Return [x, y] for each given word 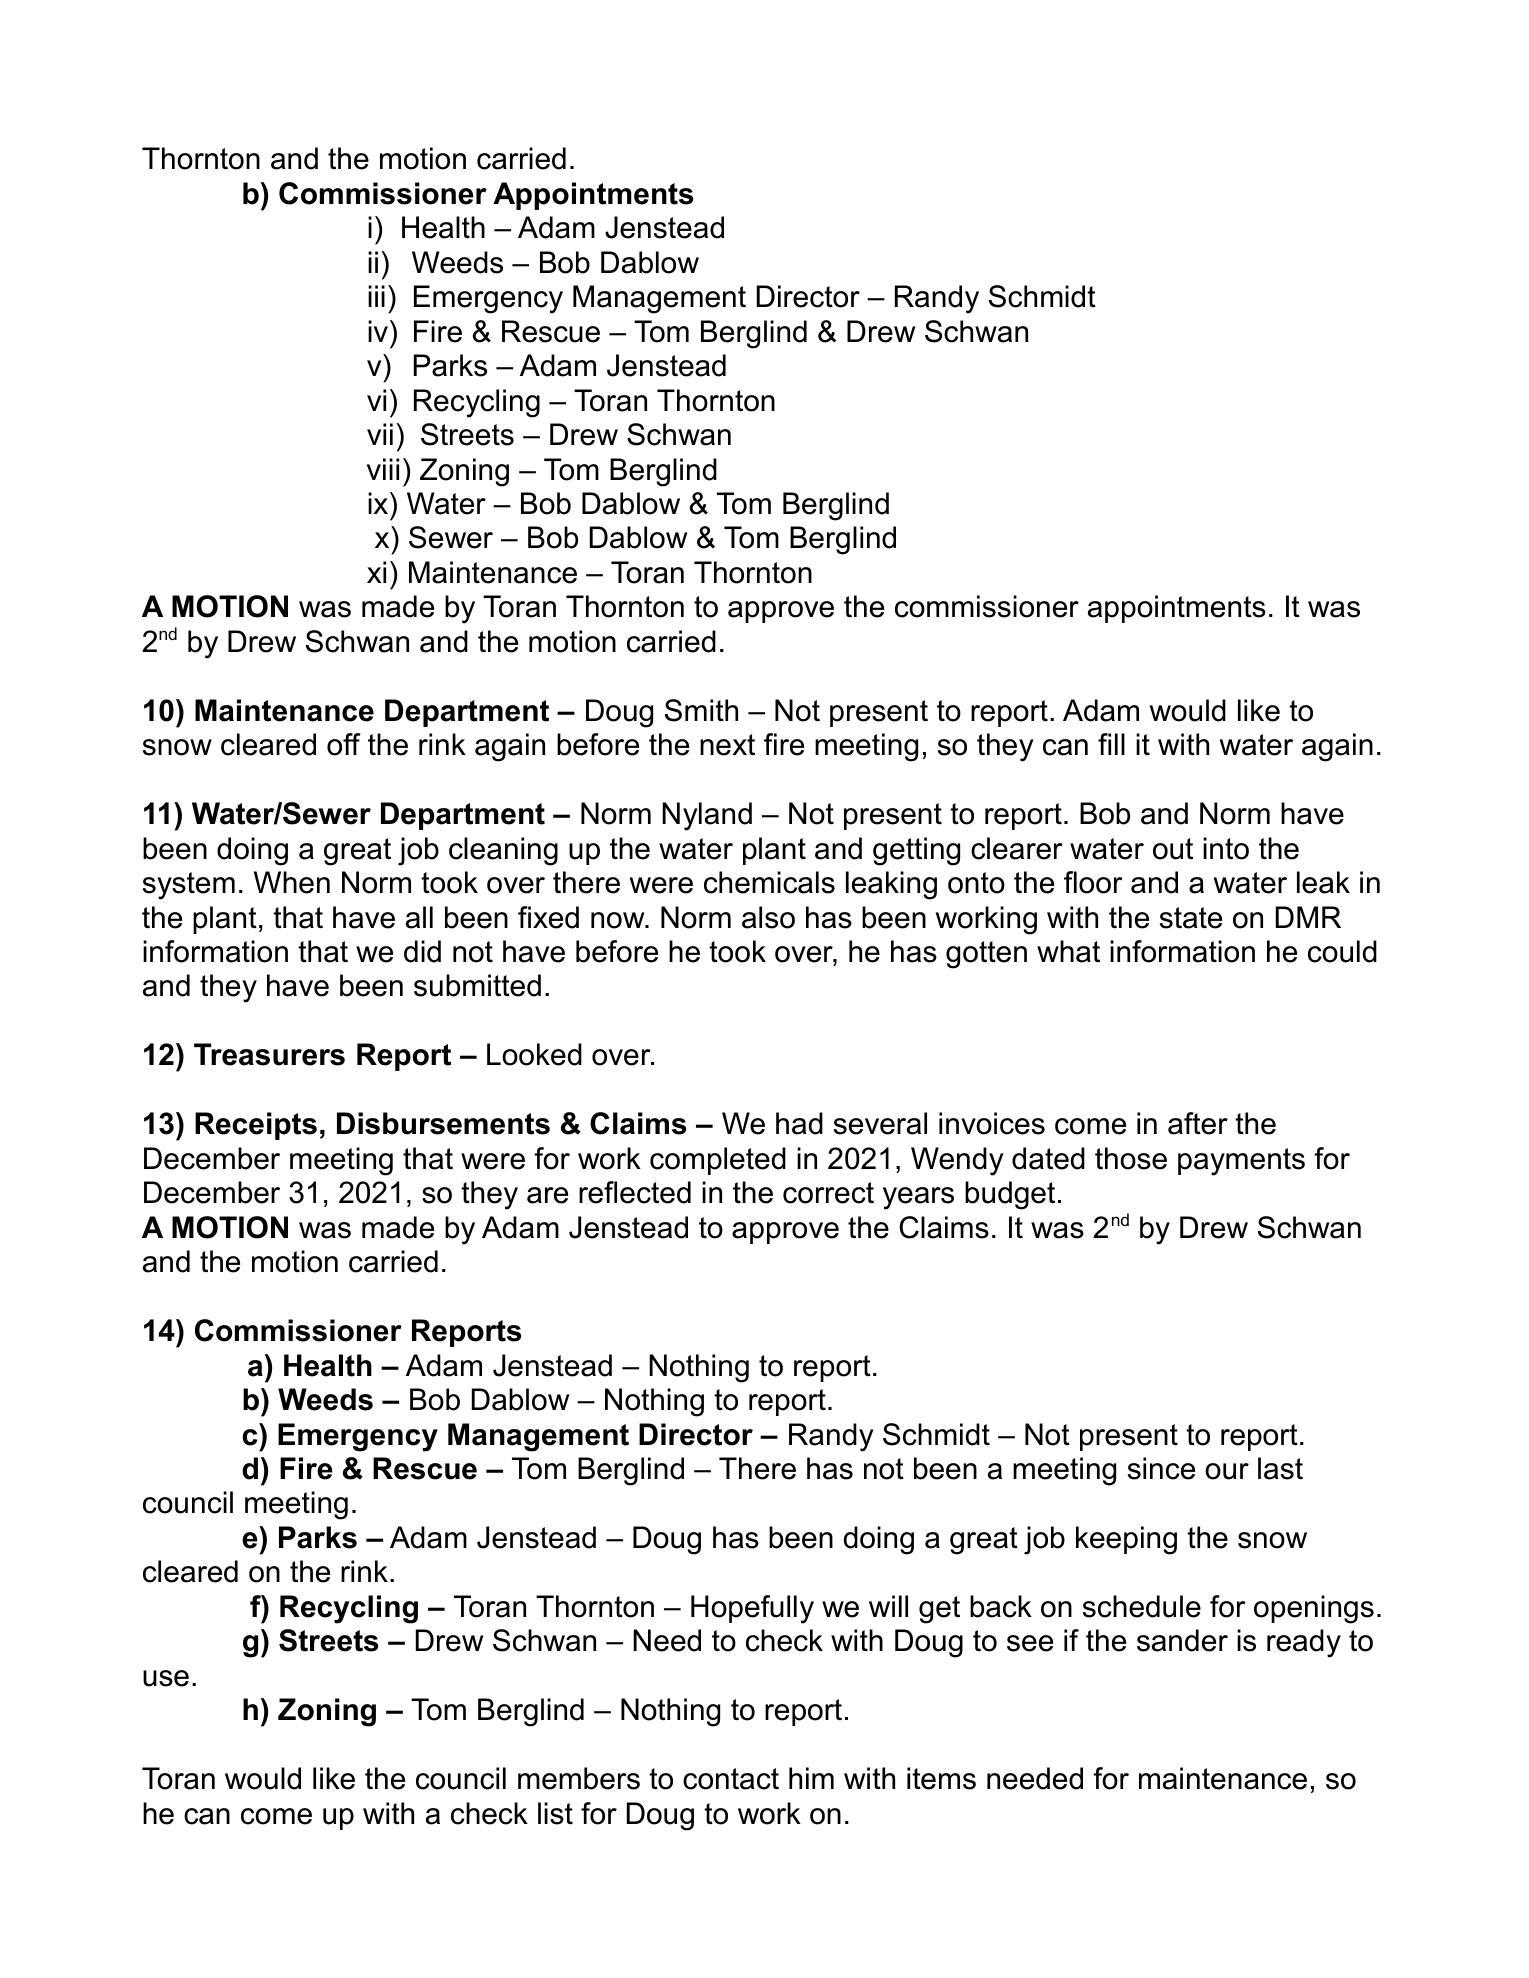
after [1198, 1123]
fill [1111, 744]
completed [718, 1161]
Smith [701, 710]
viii [383, 469]
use [166, 1678]
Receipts [256, 1126]
